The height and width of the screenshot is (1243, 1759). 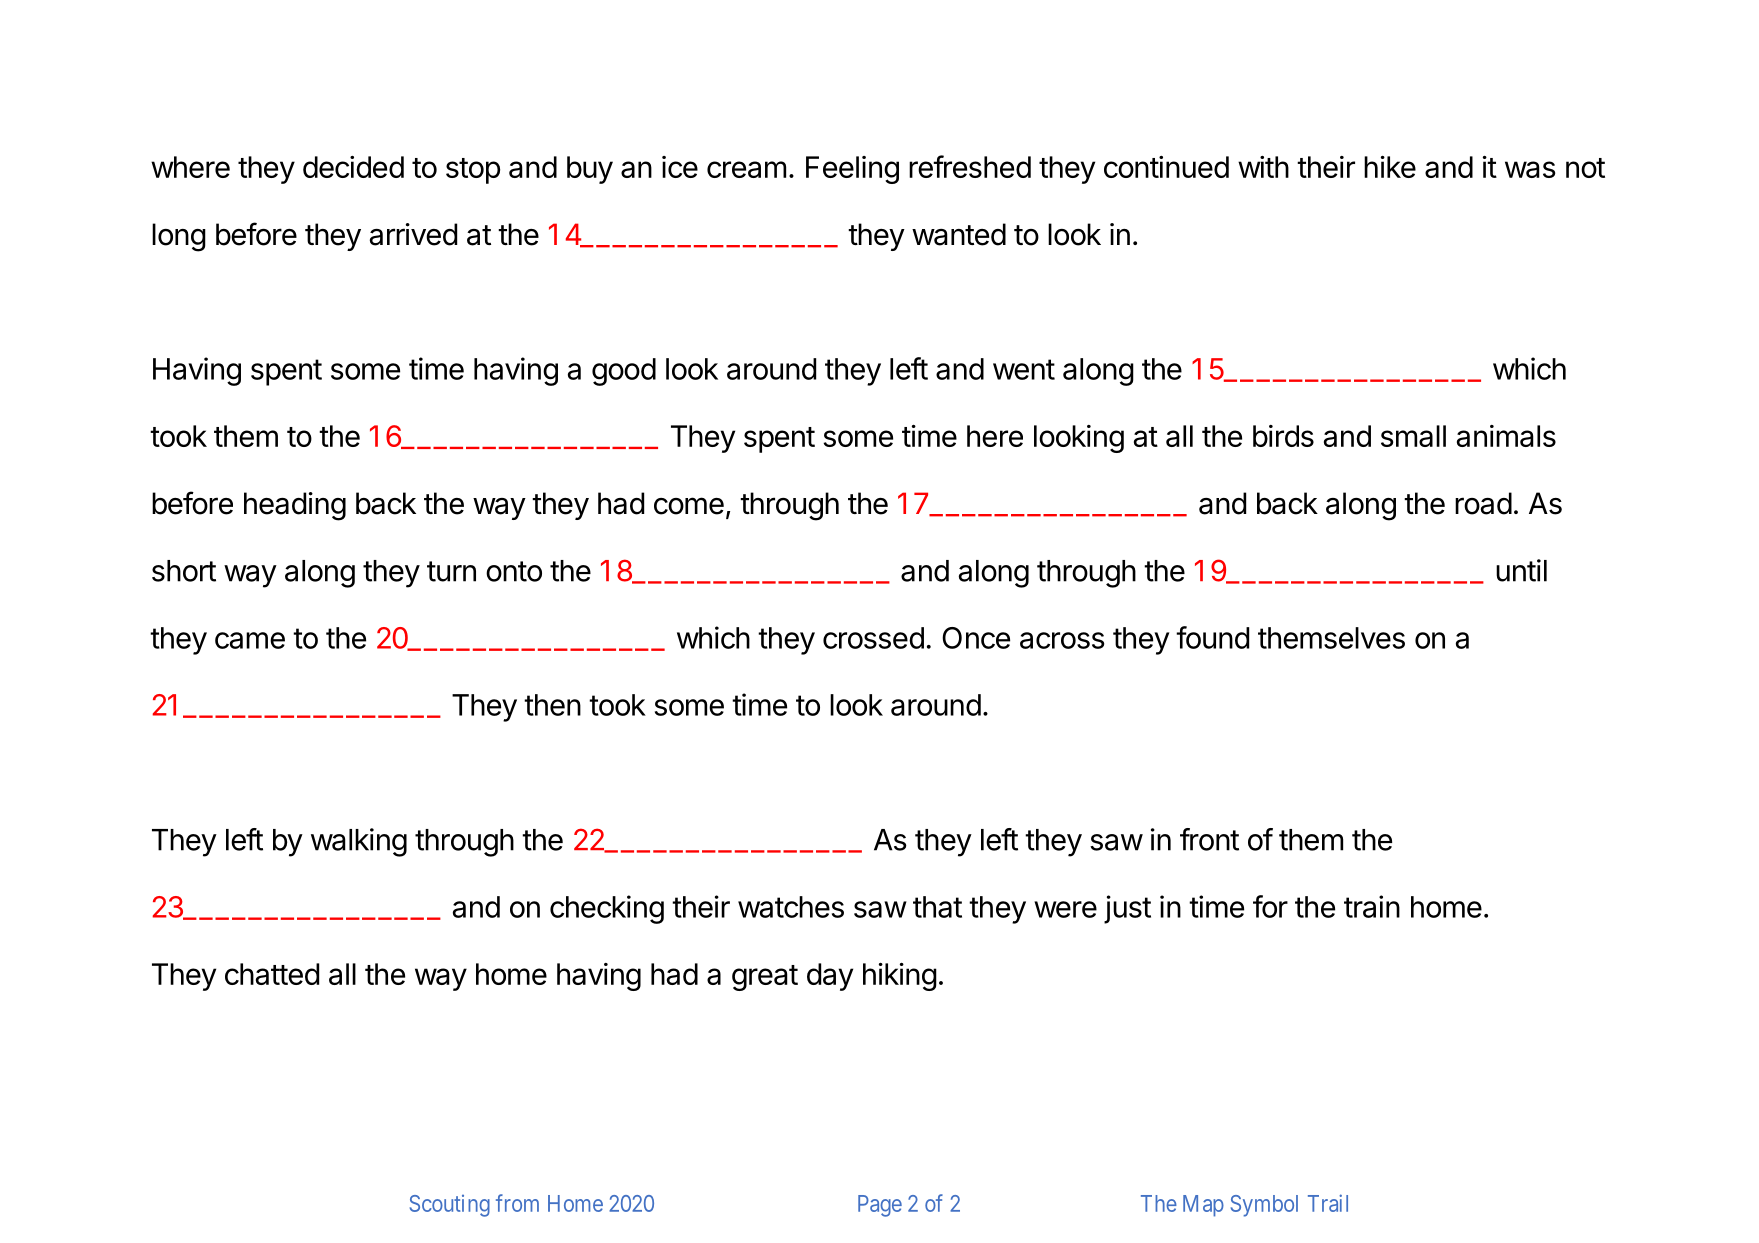 I want to click on hike, so click(x=1390, y=167).
